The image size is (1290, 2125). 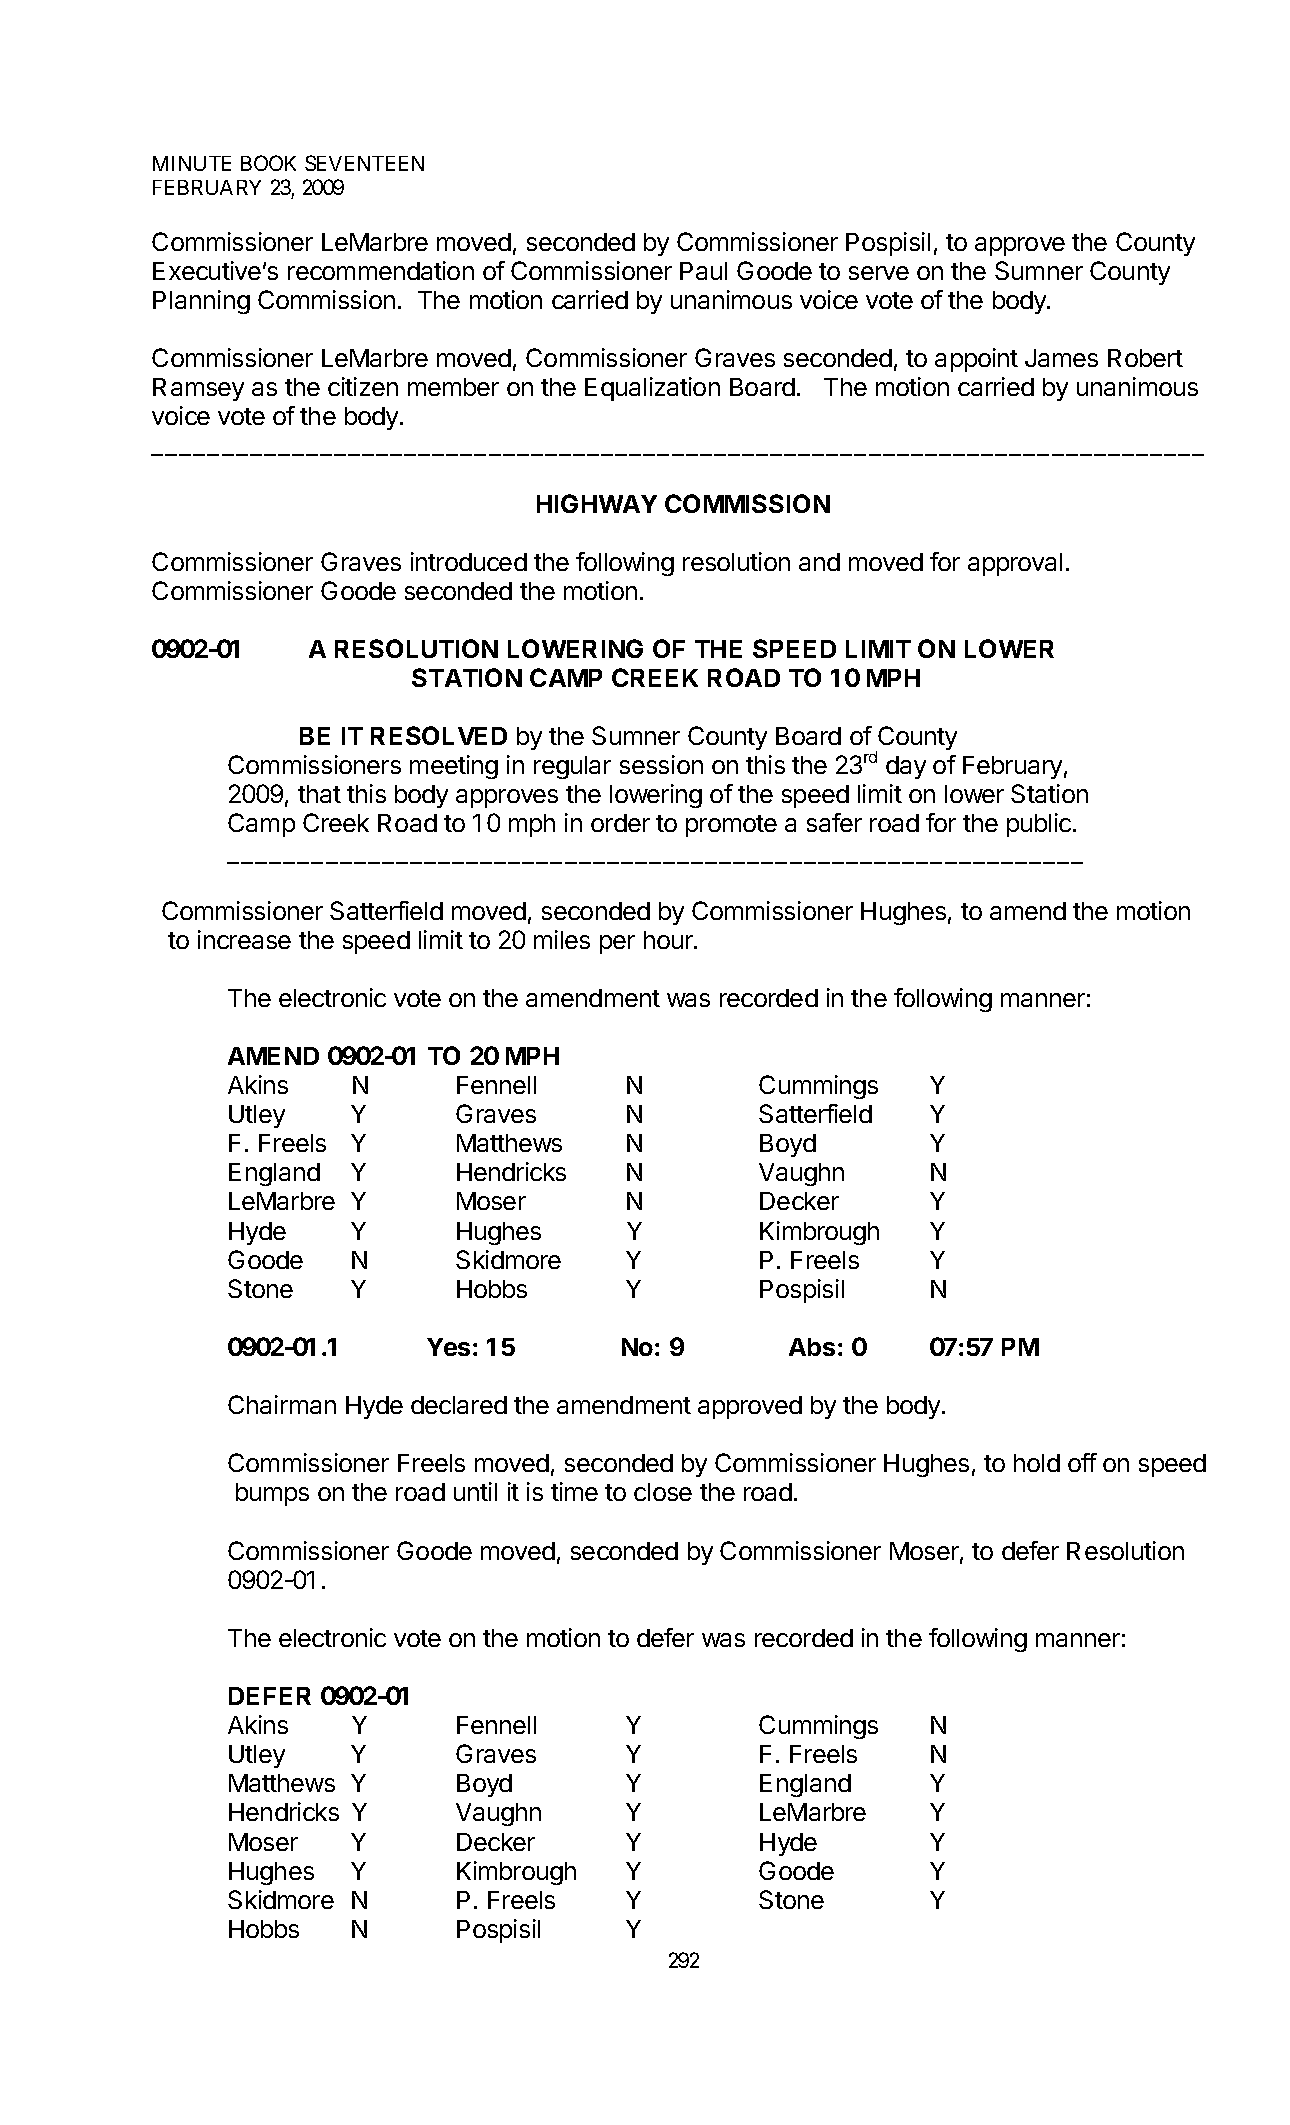 I want to click on BOOK, so click(x=268, y=163).
